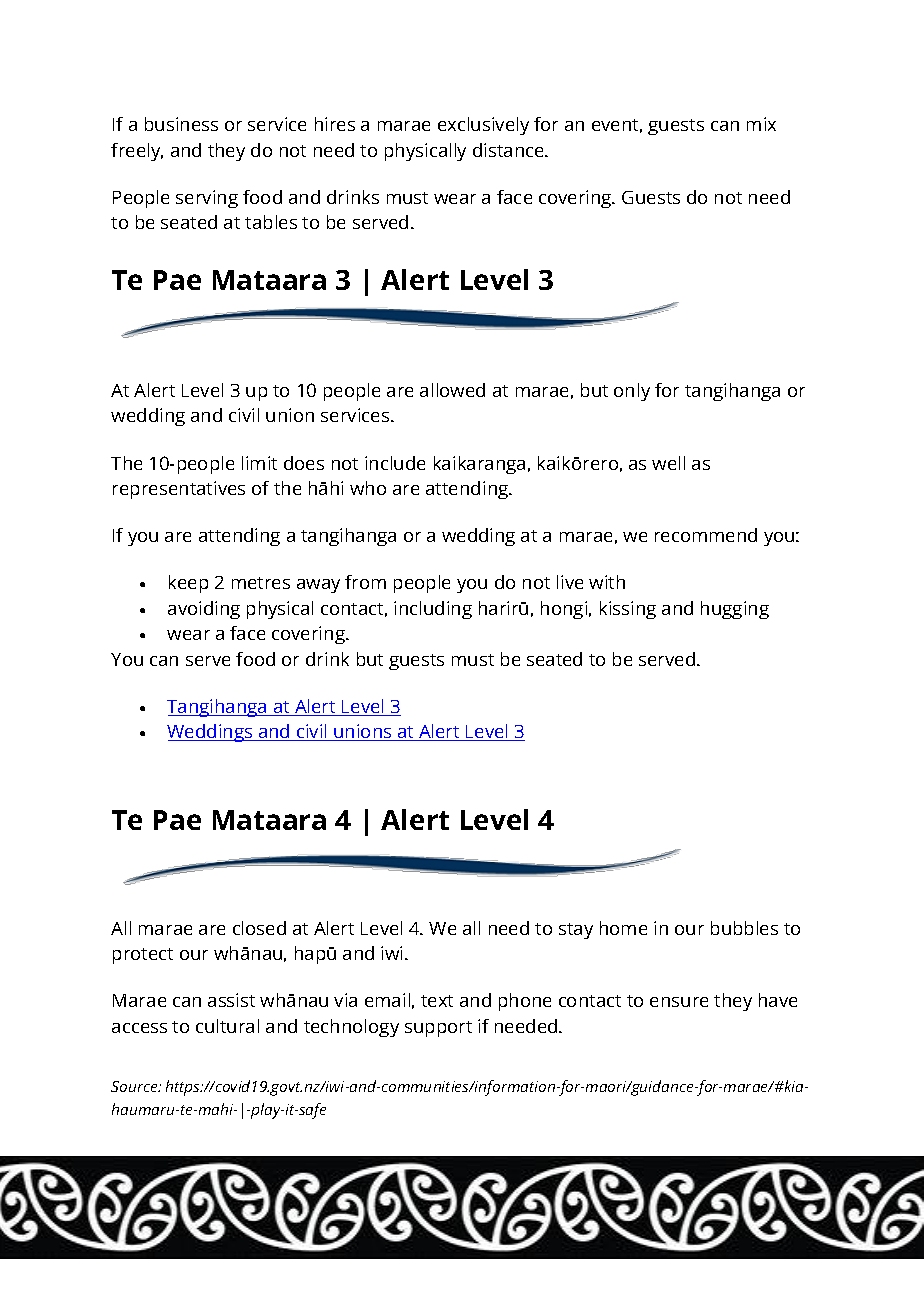  What do you see at coordinates (259, 463) in the page?
I see `limit` at bounding box center [259, 463].
